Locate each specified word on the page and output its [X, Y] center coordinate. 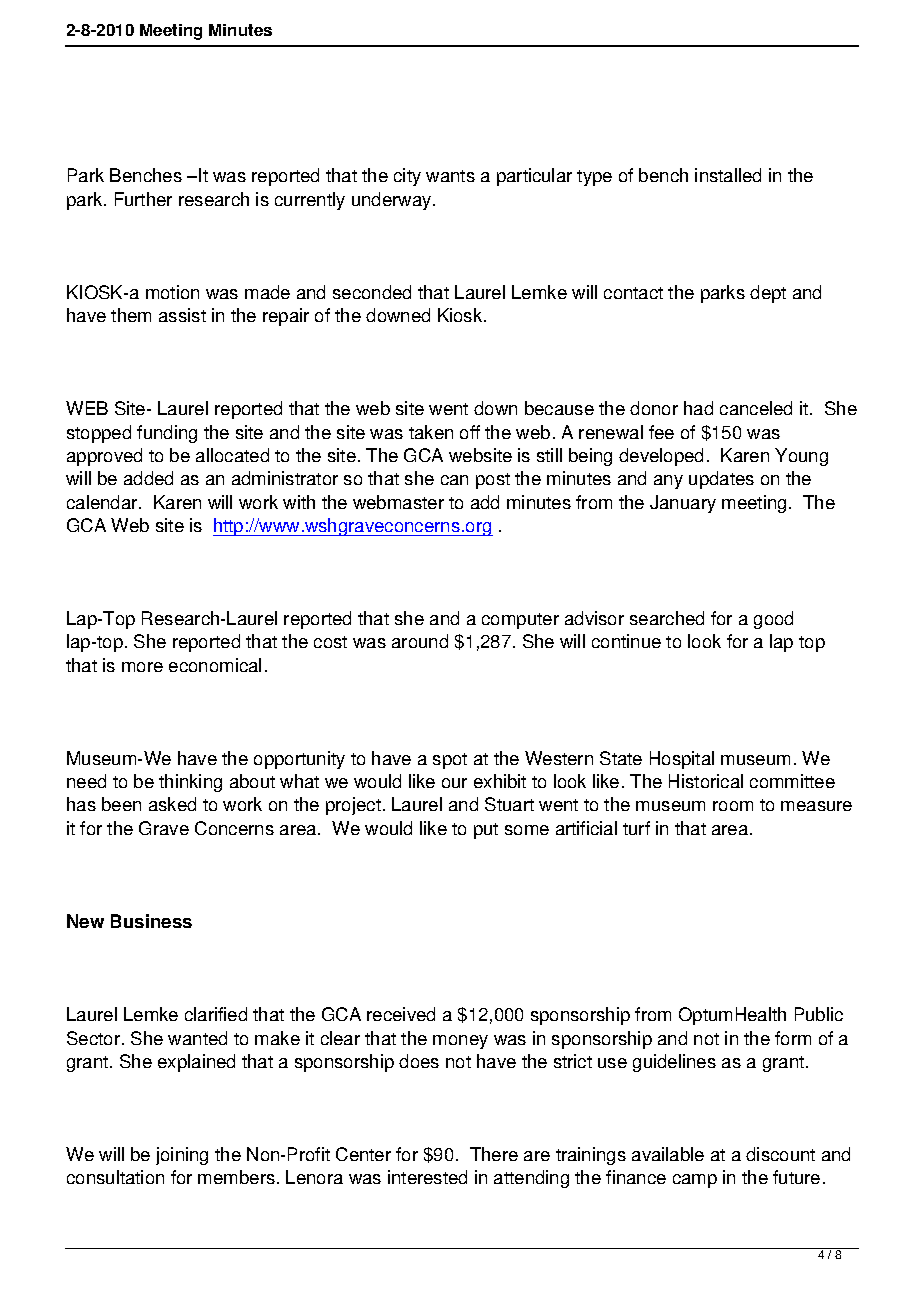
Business [151, 921]
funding [167, 434]
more [142, 667]
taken [431, 432]
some [527, 830]
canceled [756, 408]
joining [182, 1156]
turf [636, 828]
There [494, 1154]
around [420, 641]
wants [450, 176]
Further [143, 199]
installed [728, 175]
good [773, 620]
